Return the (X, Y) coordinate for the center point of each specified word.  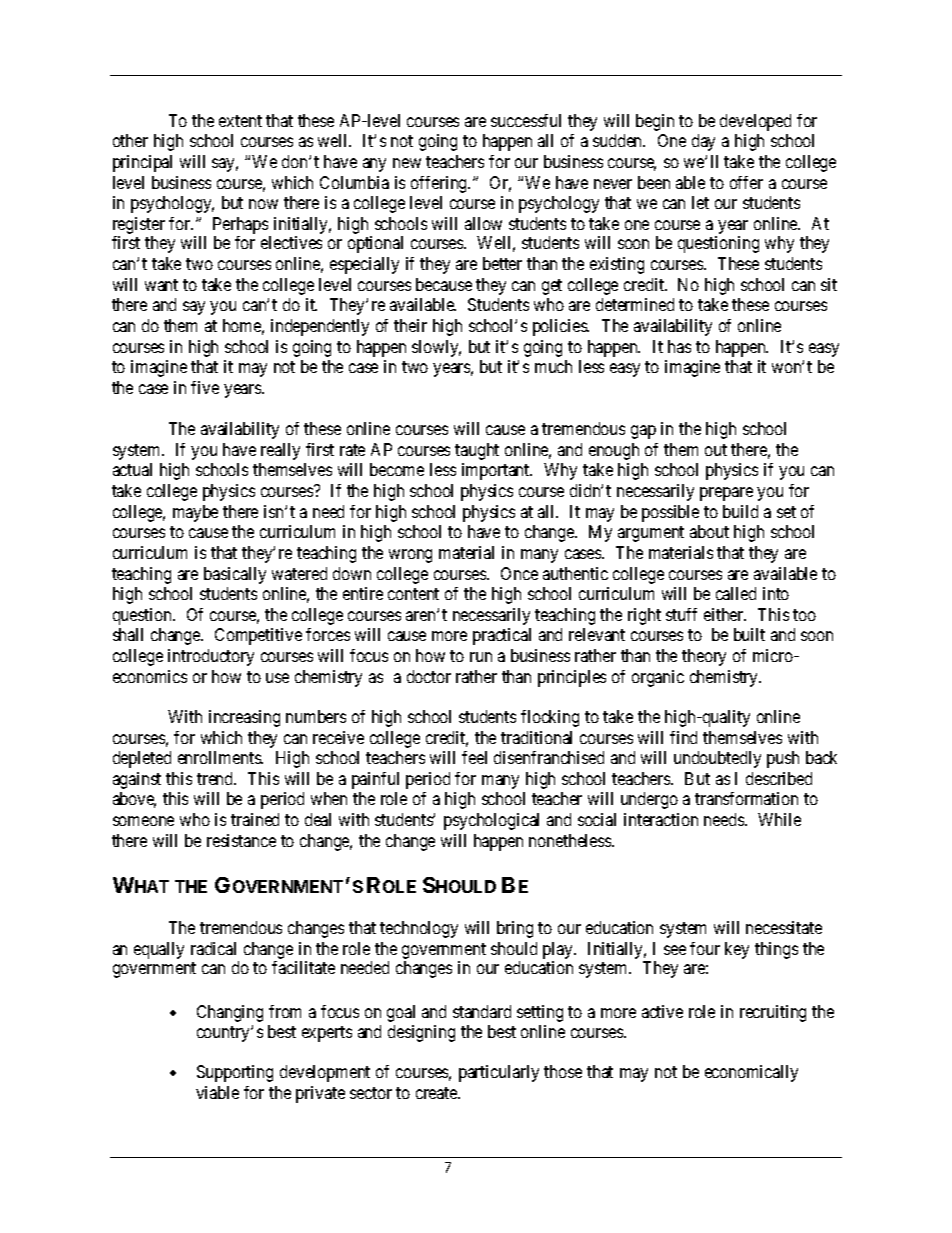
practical (502, 636)
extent (240, 121)
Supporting (235, 1073)
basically (235, 575)
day (703, 142)
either (725, 614)
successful (526, 120)
